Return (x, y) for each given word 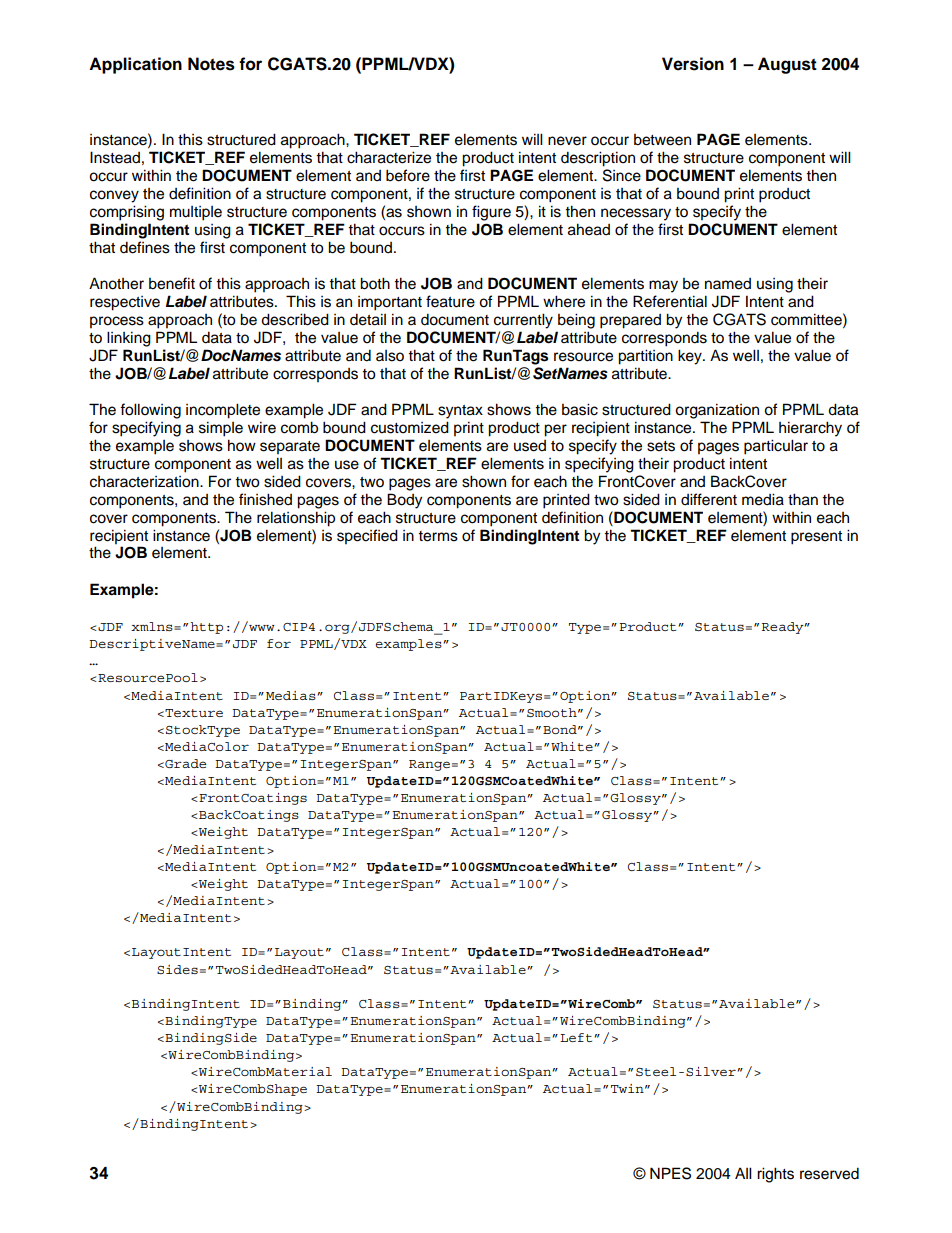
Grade (184, 763)
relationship (296, 519)
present (816, 538)
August (787, 65)
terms (438, 536)
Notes (211, 64)
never (567, 141)
